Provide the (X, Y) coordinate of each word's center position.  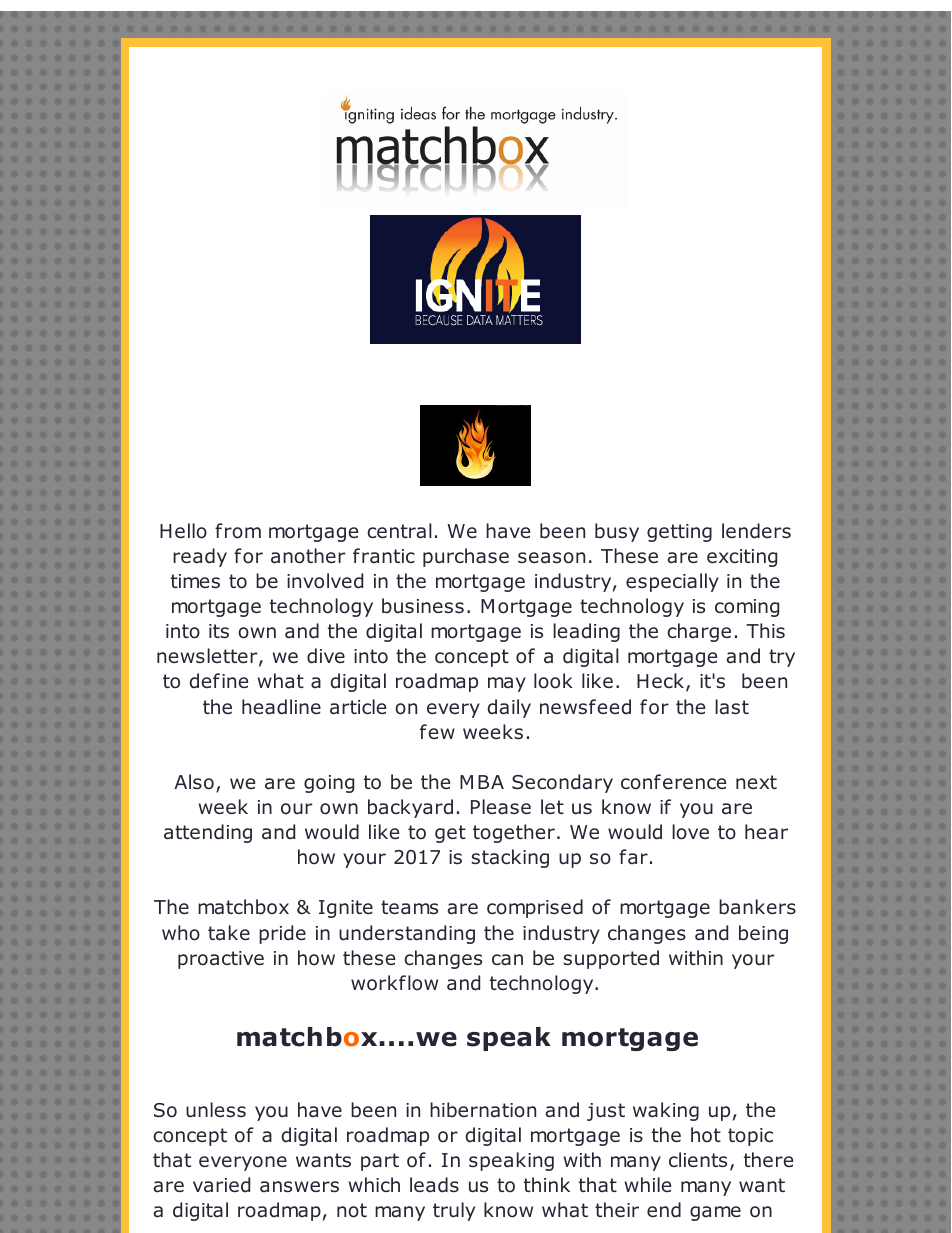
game (715, 1213)
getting (679, 533)
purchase (466, 557)
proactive (221, 960)
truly (454, 1211)
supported (611, 959)
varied (221, 1185)
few (437, 731)
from (238, 531)
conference (673, 782)
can (507, 959)
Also (194, 782)
